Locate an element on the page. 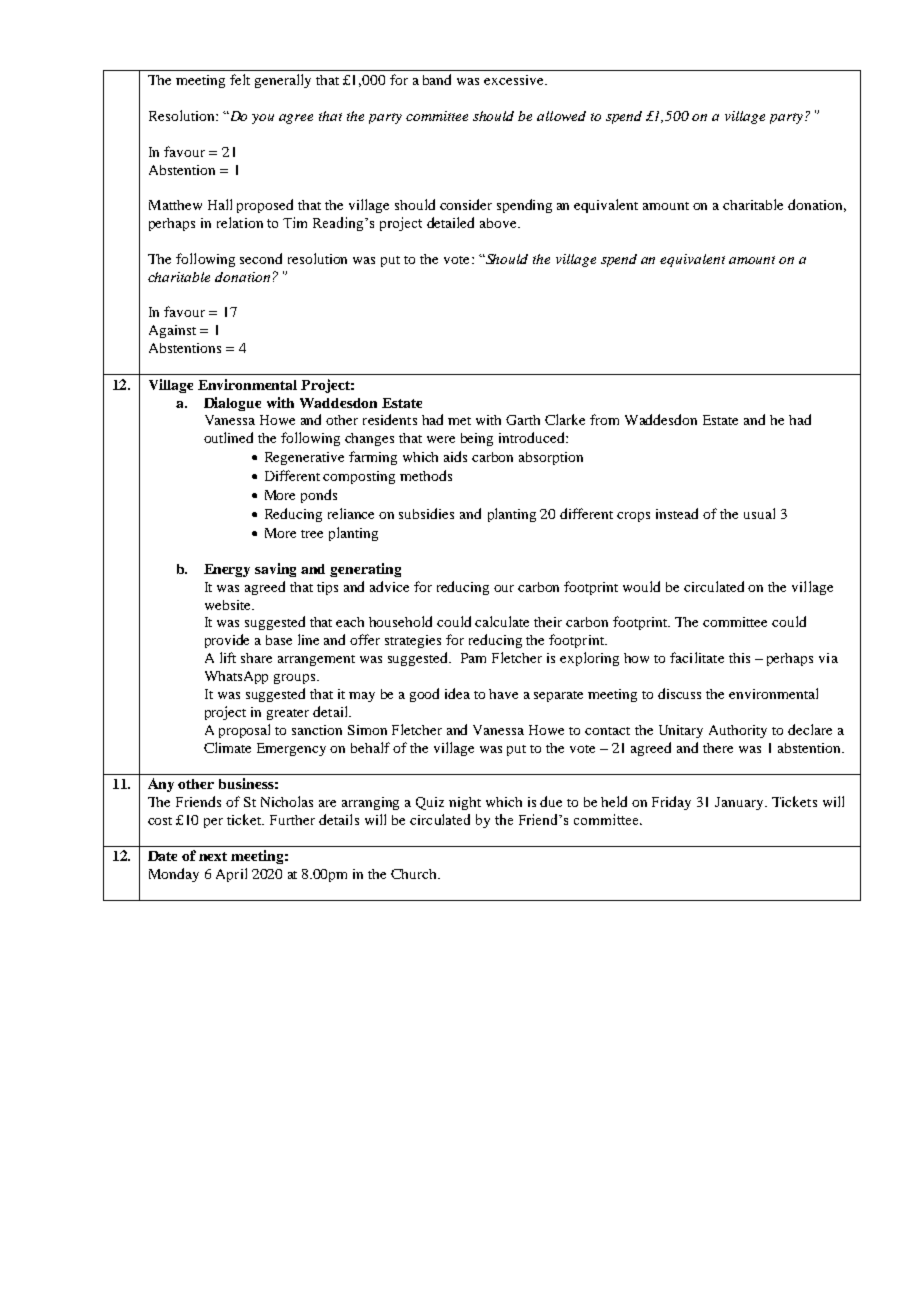 Image resolution: width=924 pixels, height=1308 pixels. Regenerative is located at coordinates (304, 458).
